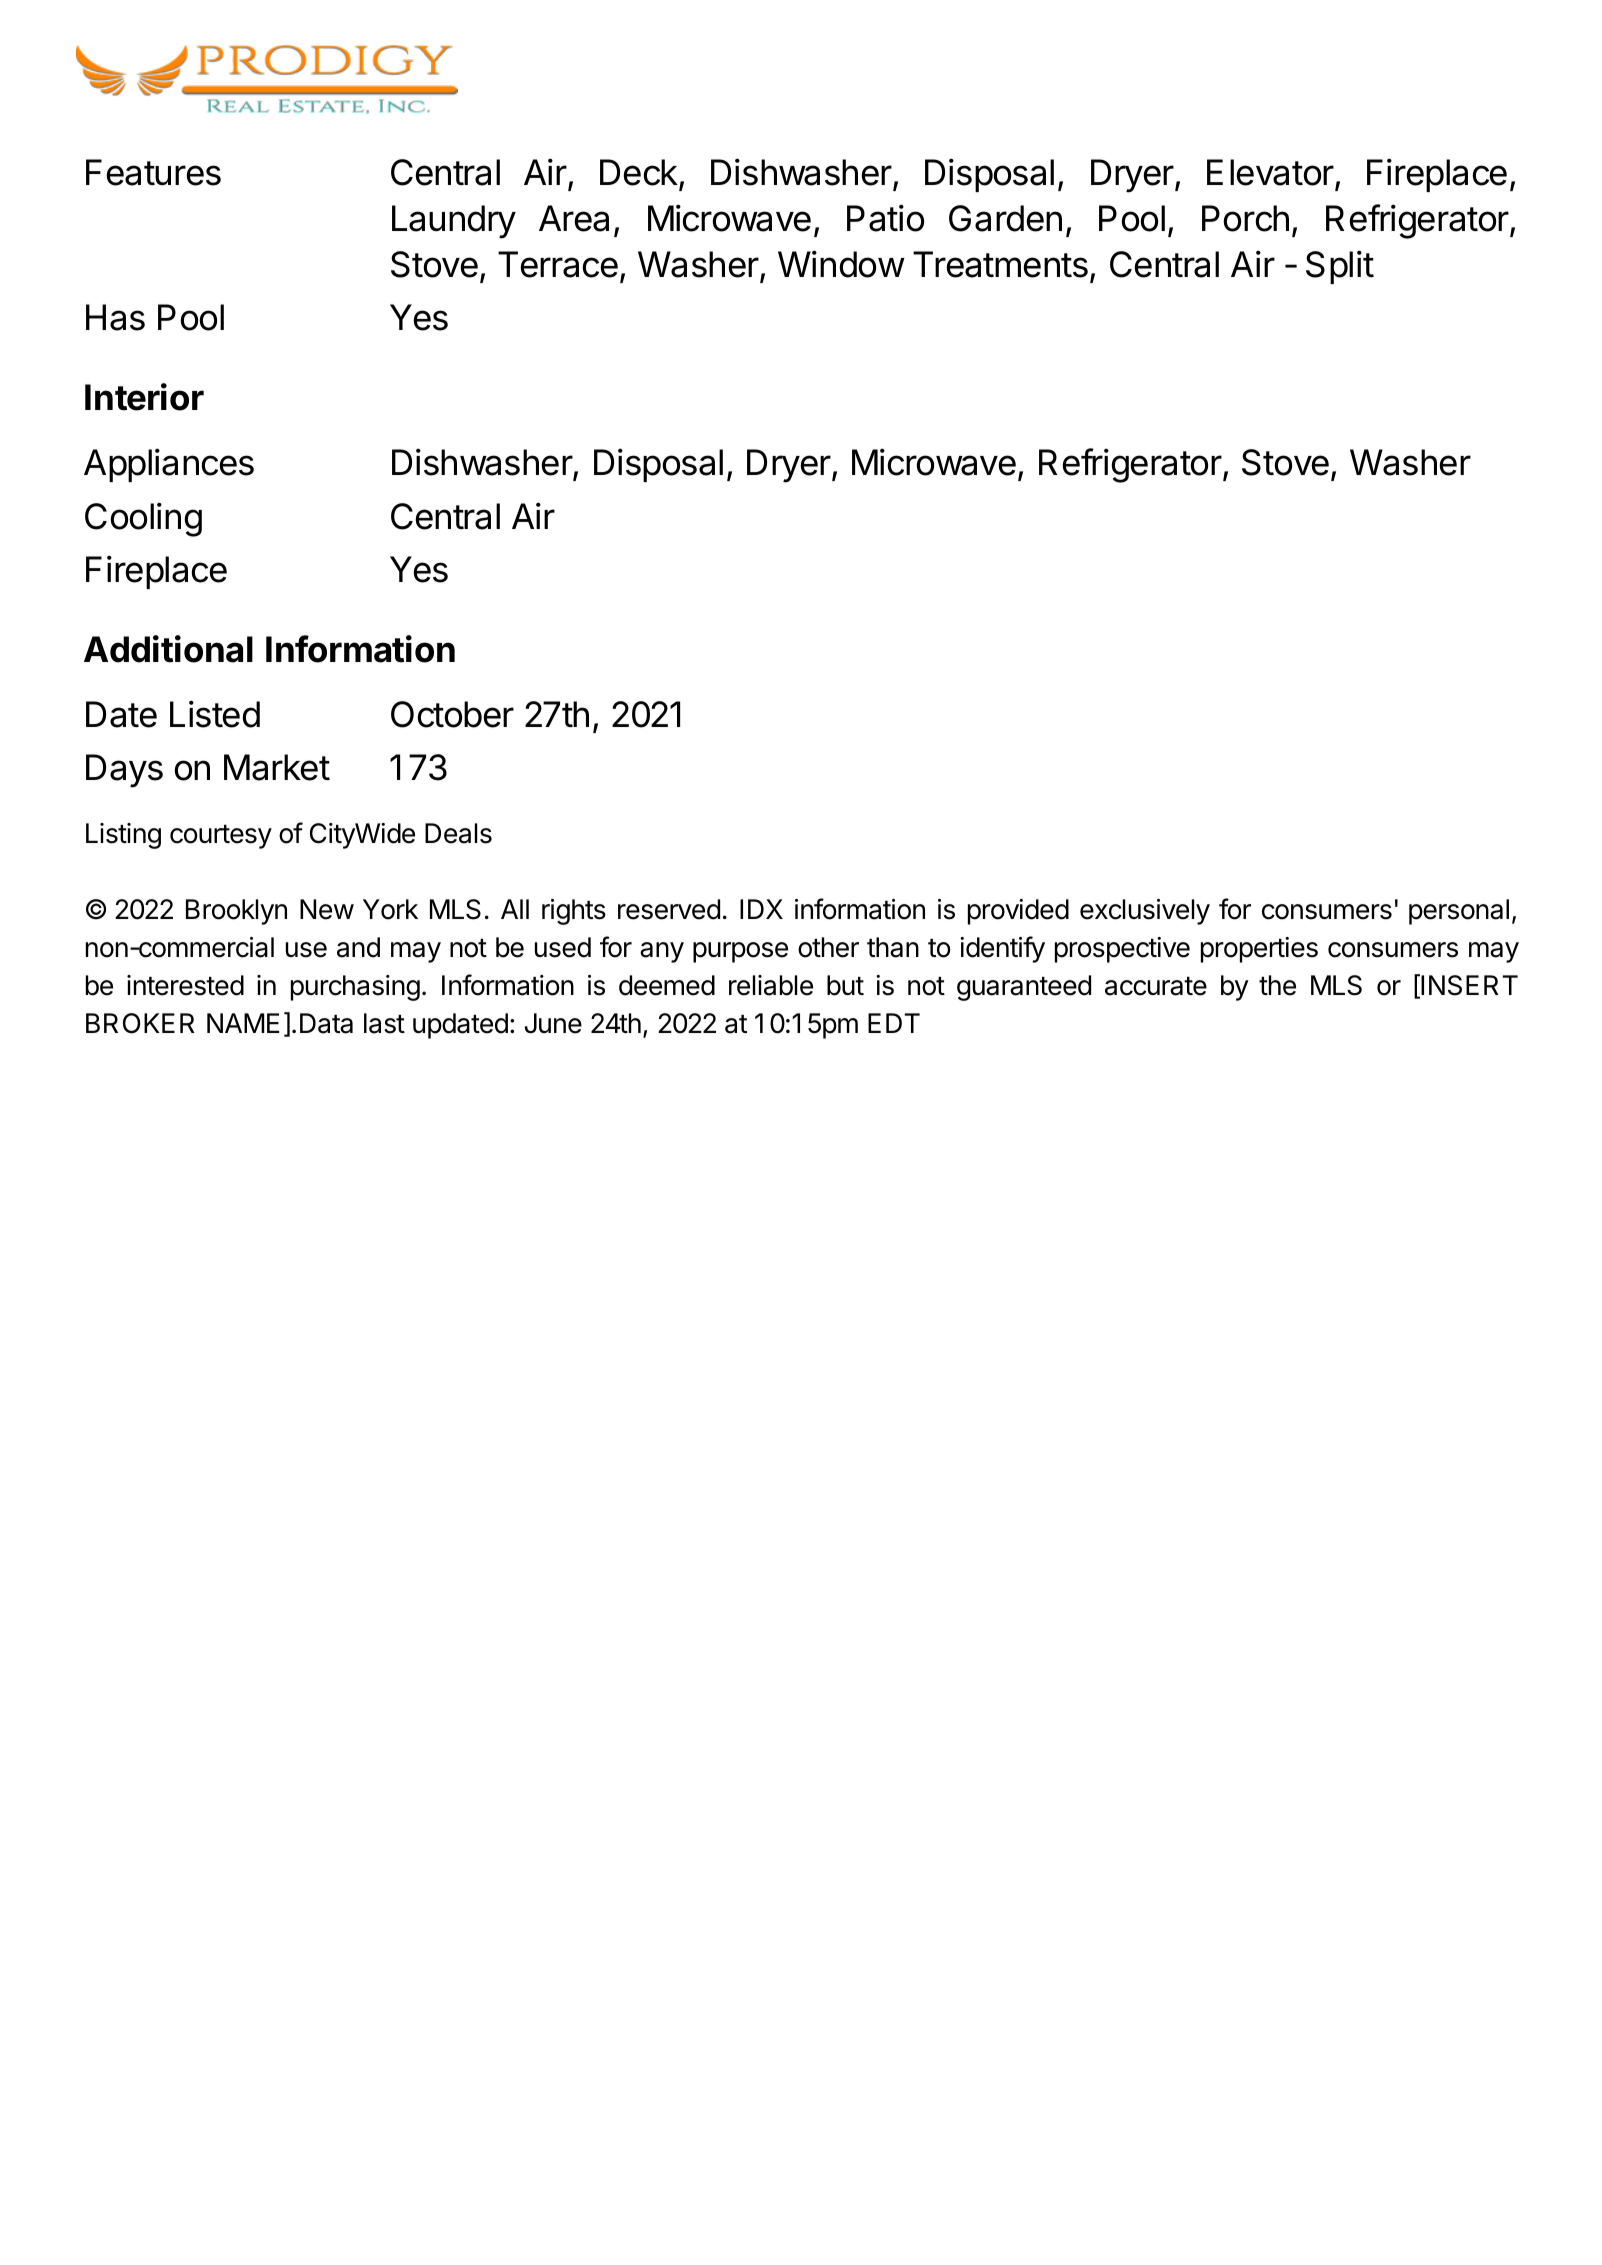 This screenshot has width=1602, height=2265. Describe the element at coordinates (1000, 264) in the screenshot. I see `Treatments` at that location.
